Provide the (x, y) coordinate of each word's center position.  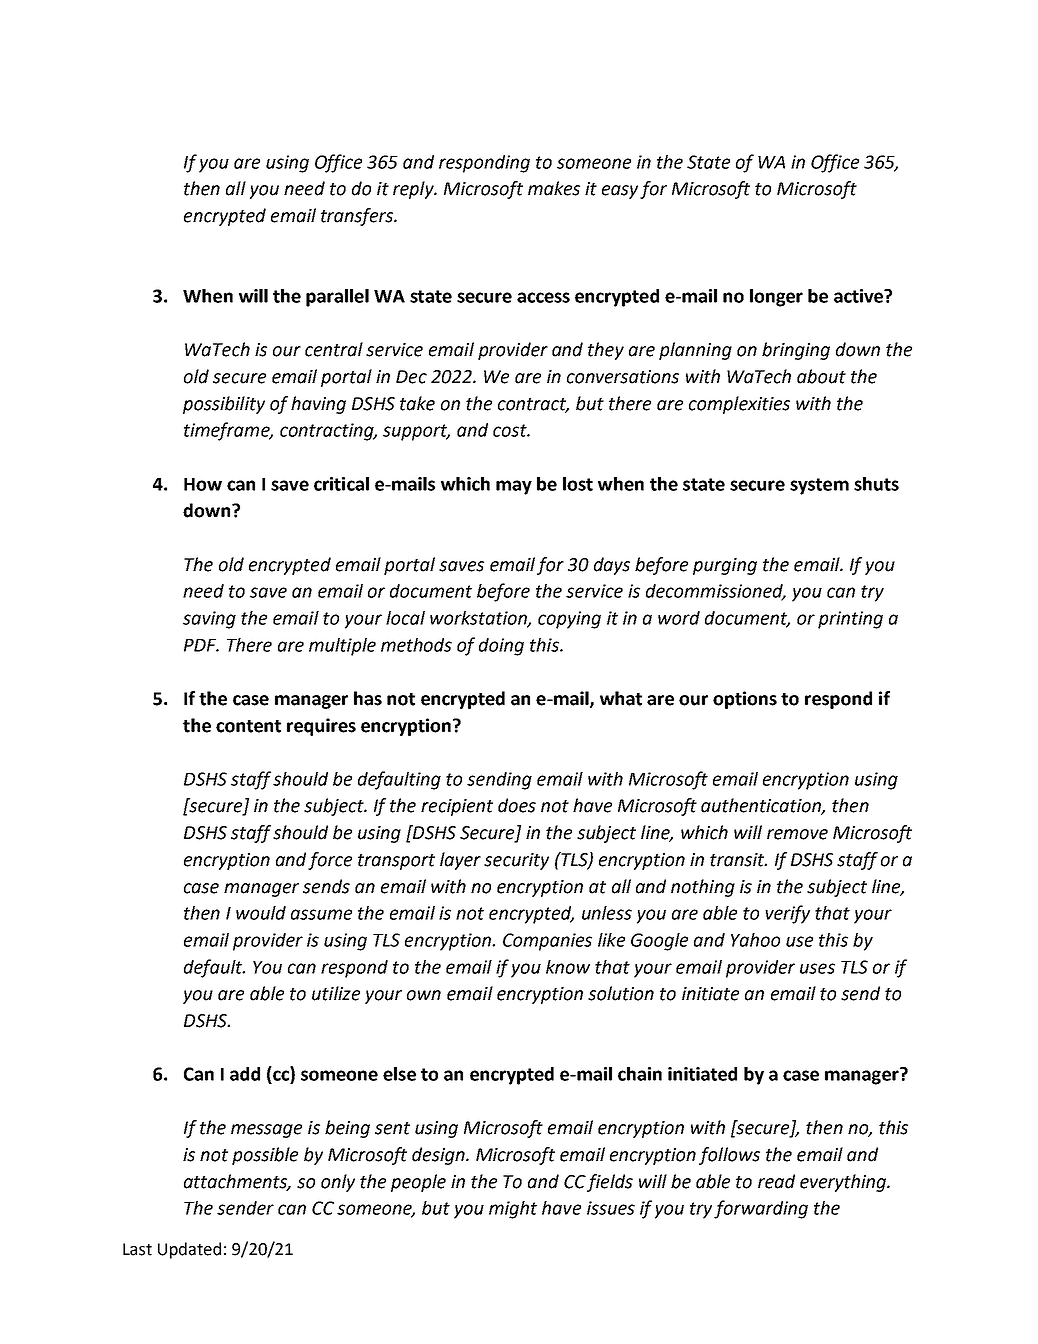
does (517, 805)
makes (554, 188)
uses (817, 968)
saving (209, 620)
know (568, 967)
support (416, 432)
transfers (358, 217)
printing (850, 620)
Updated (189, 1250)
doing (501, 647)
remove (797, 834)
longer (776, 298)
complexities (739, 405)
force (330, 861)
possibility (224, 405)
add (245, 1074)
